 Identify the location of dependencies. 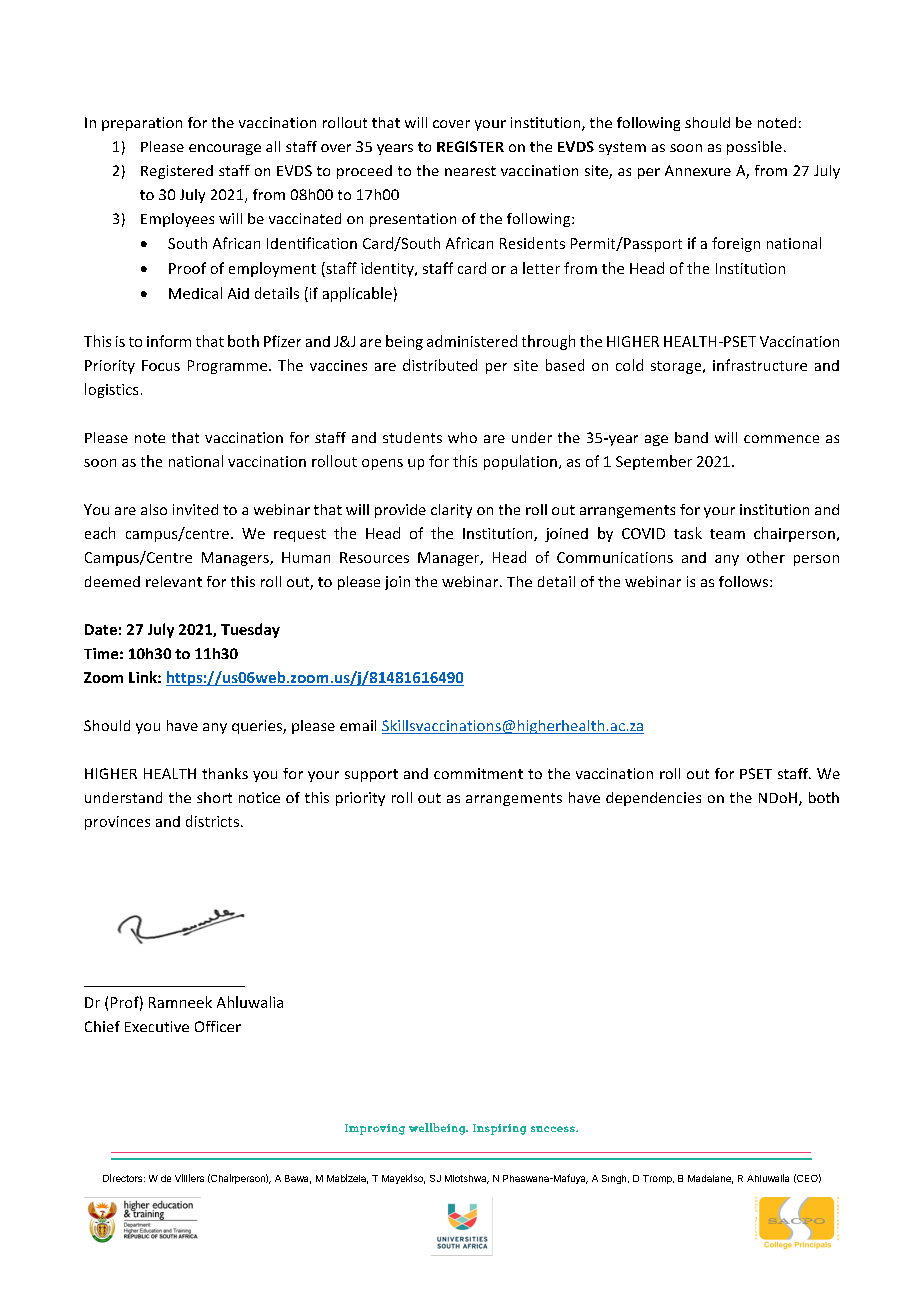
(653, 799).
